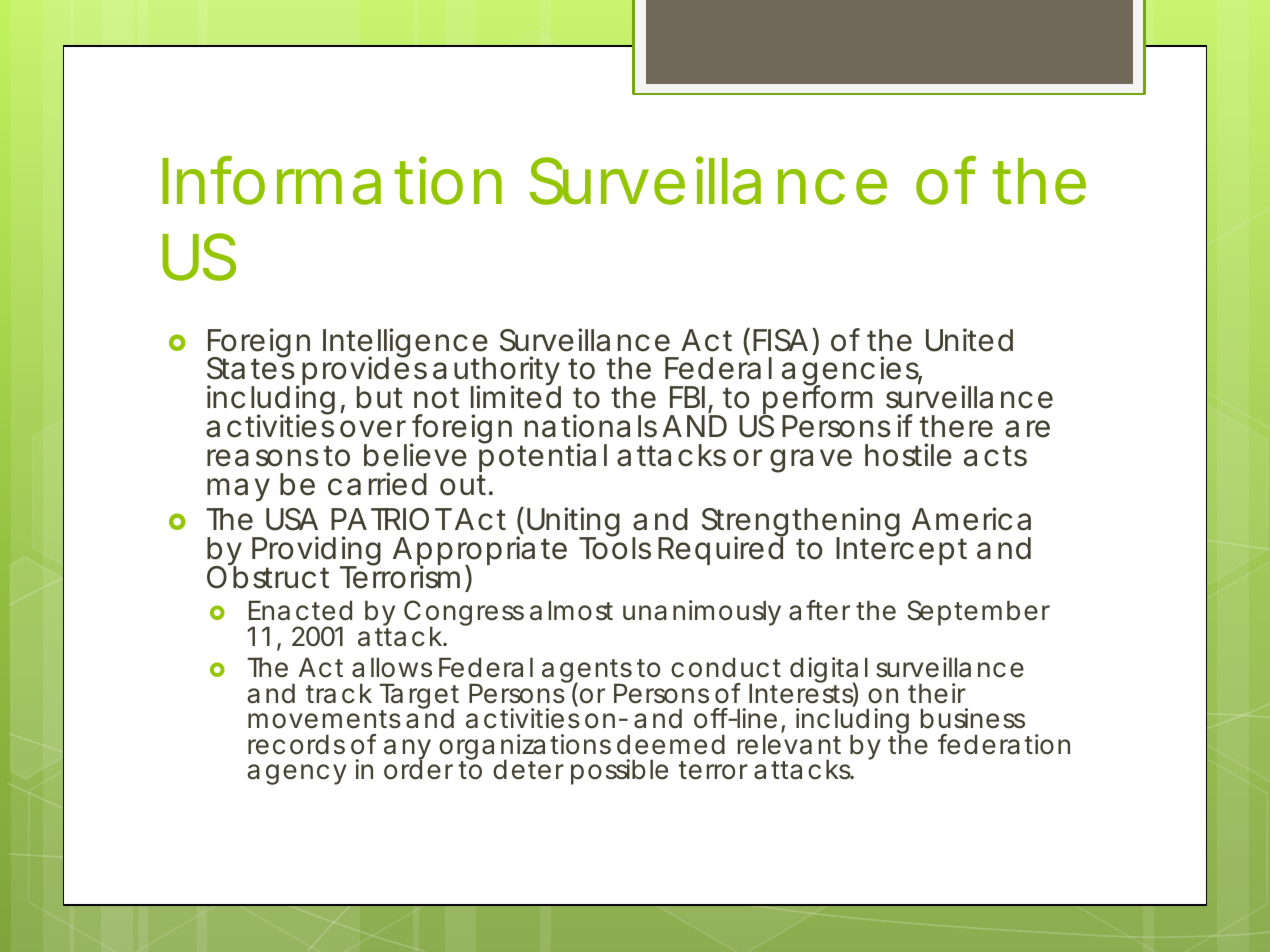  Describe the element at coordinates (615, 548) in the page. I see `Tools` at that location.
